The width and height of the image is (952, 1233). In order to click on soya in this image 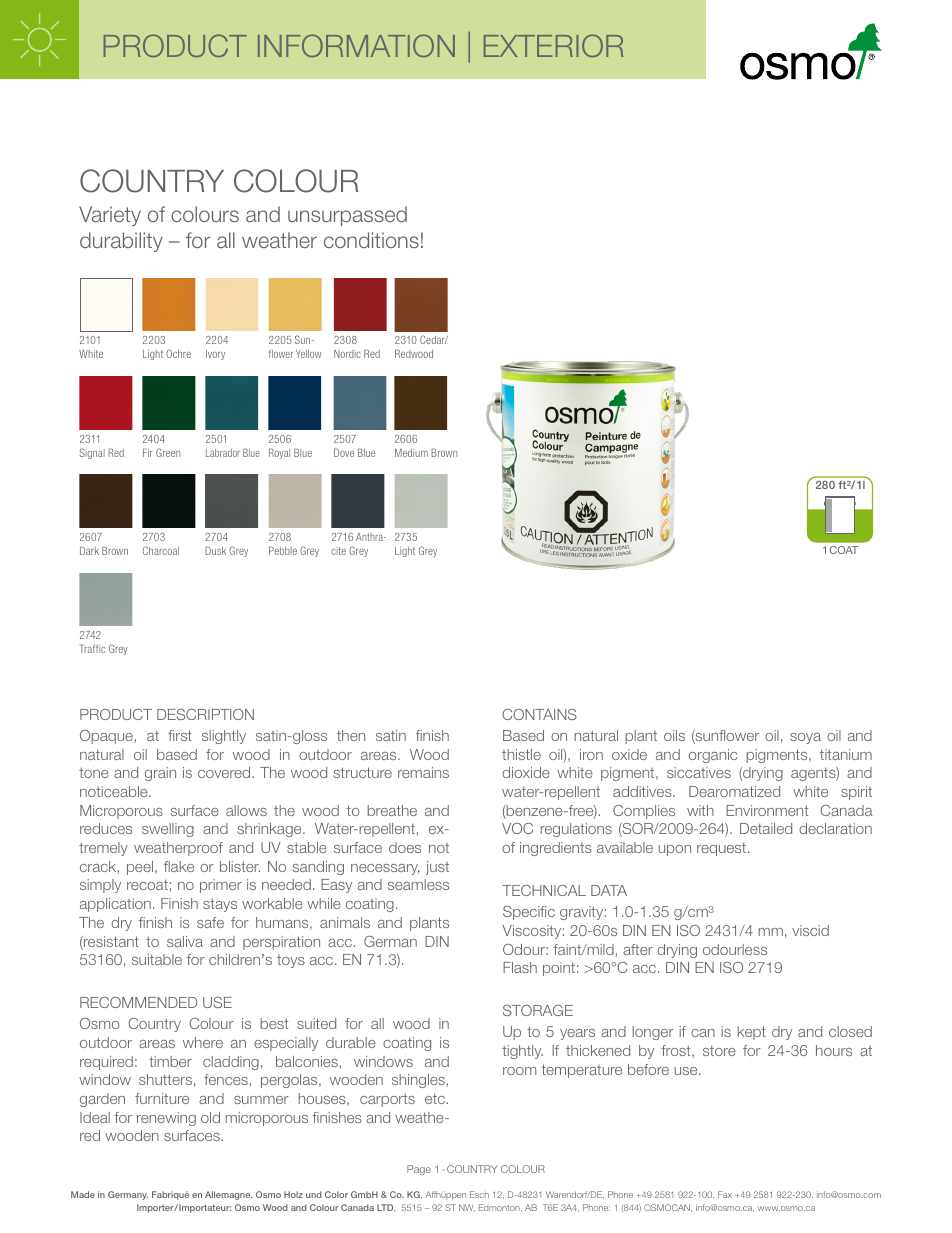, I will do `click(805, 738)`.
